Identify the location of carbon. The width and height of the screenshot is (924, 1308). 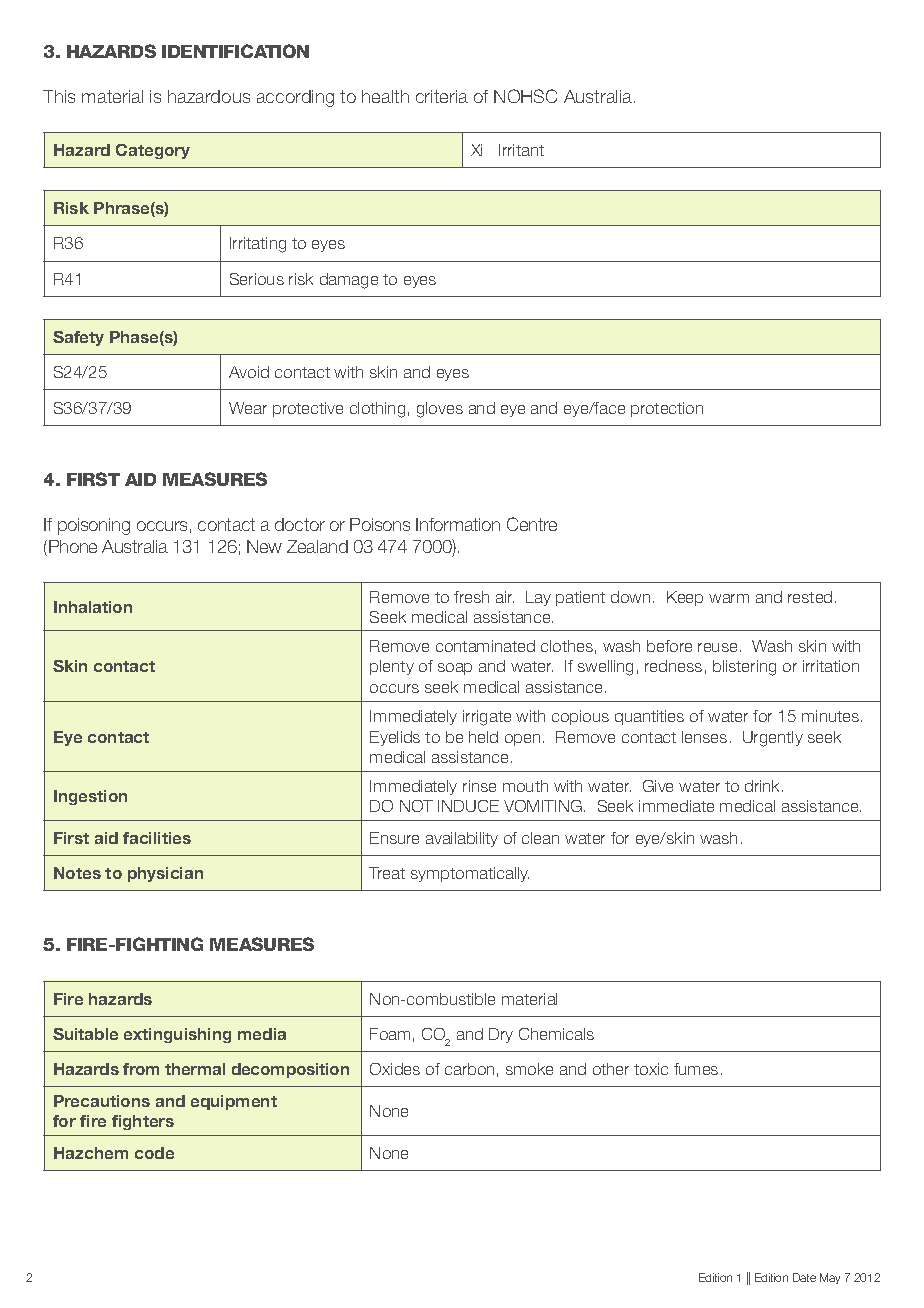
(469, 1069).
